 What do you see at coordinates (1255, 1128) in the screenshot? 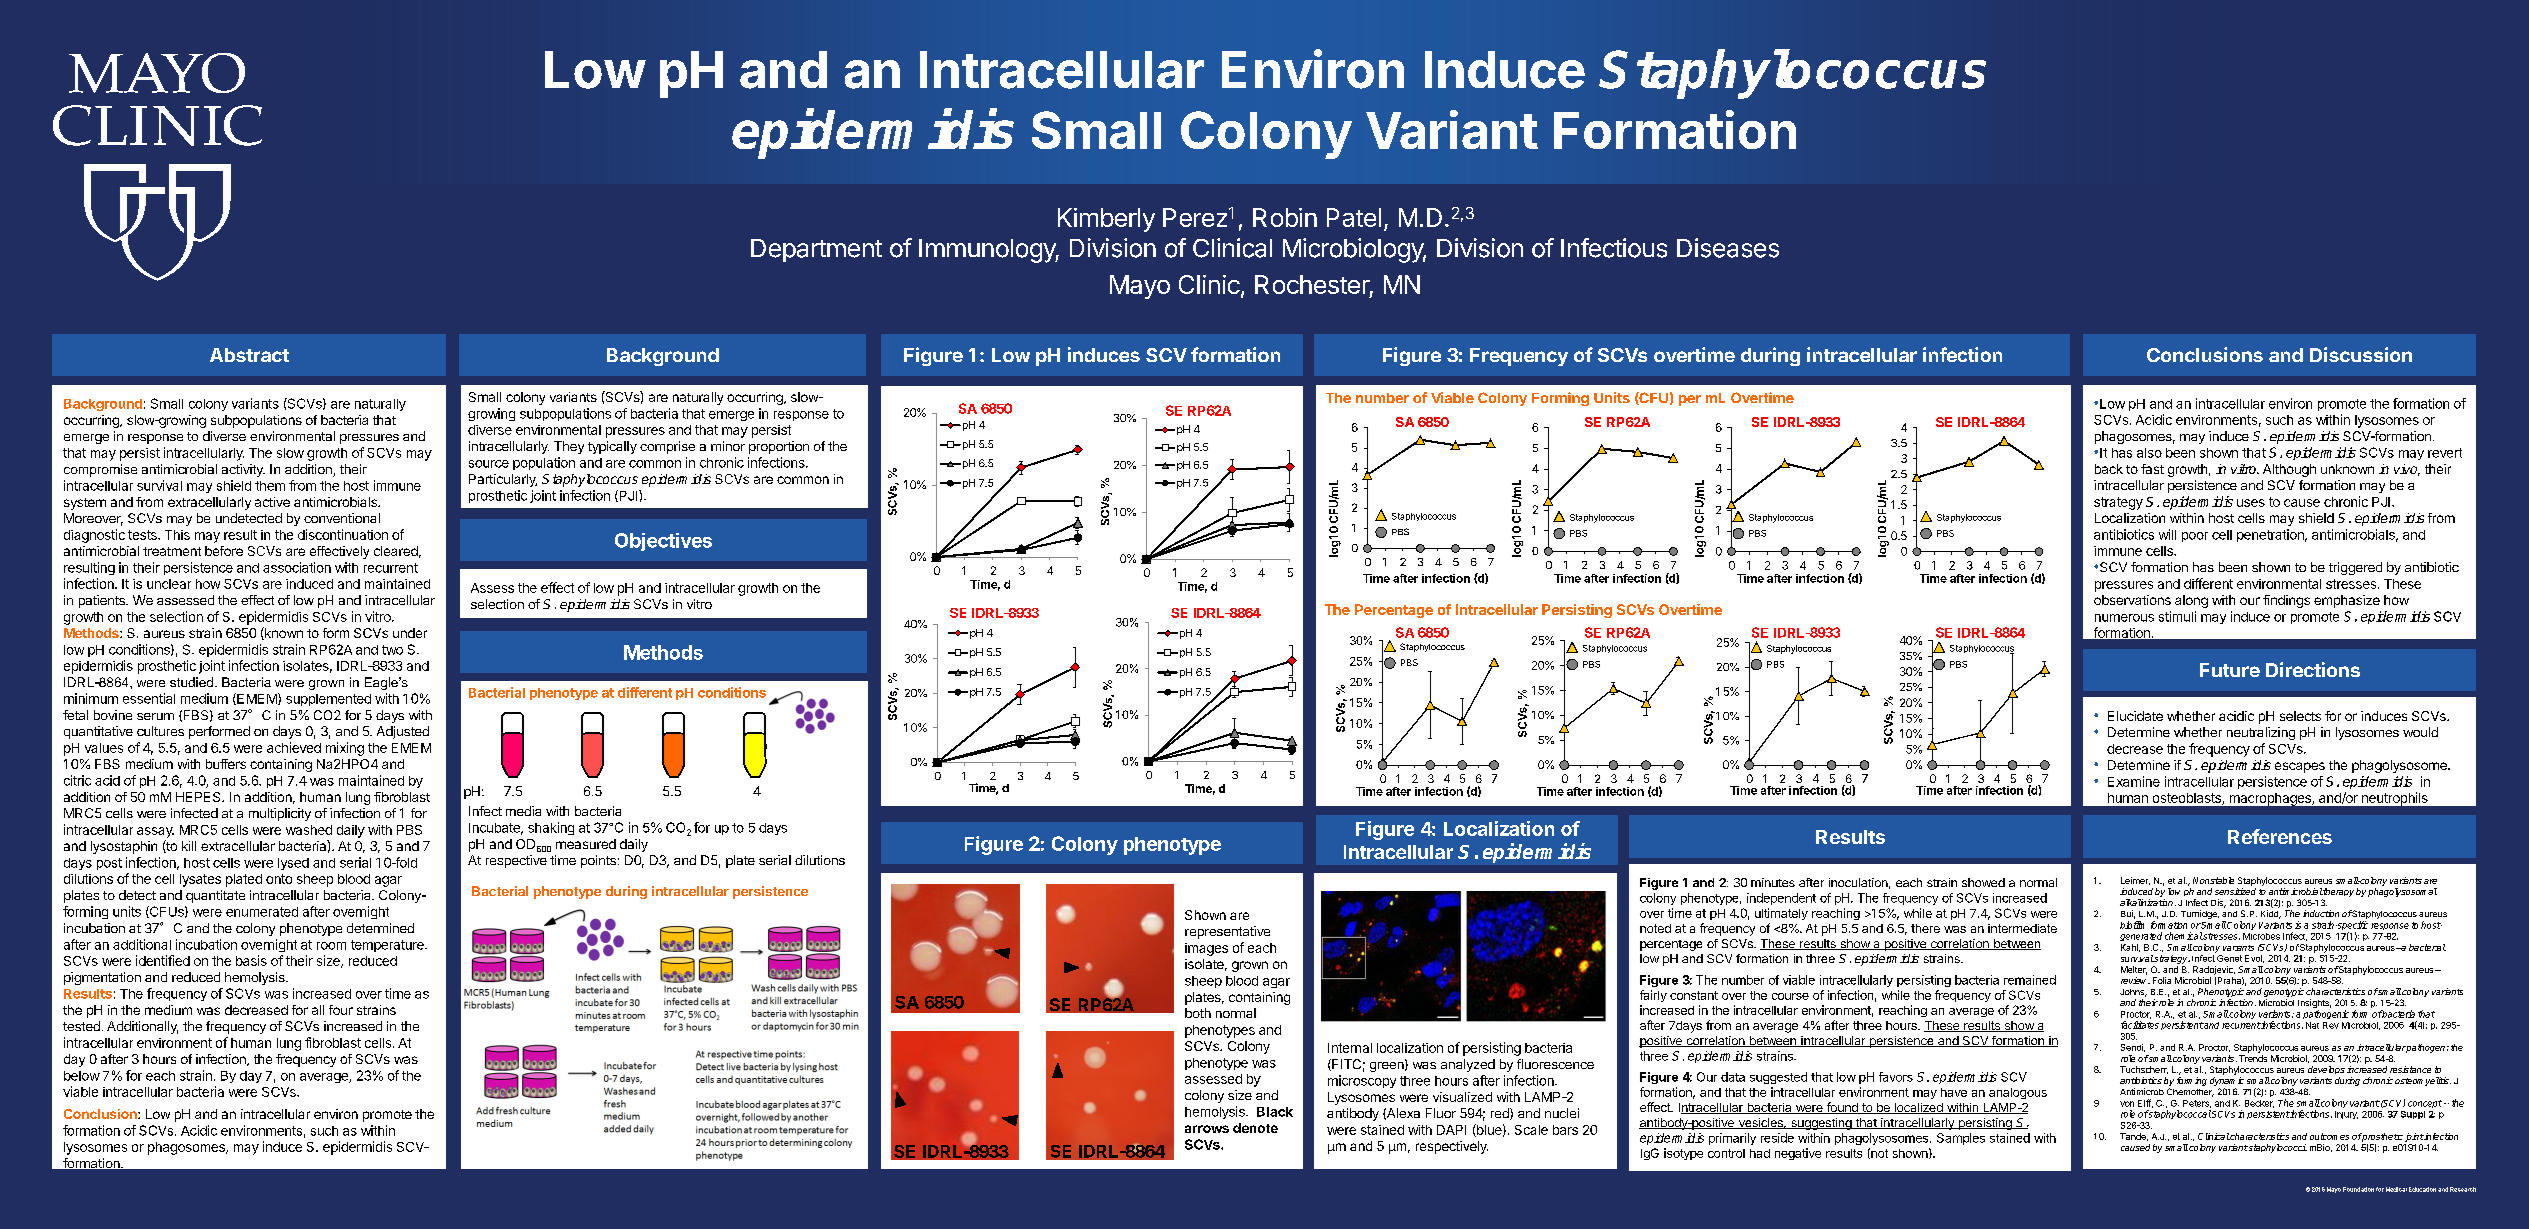
I see `denote` at bounding box center [1255, 1128].
